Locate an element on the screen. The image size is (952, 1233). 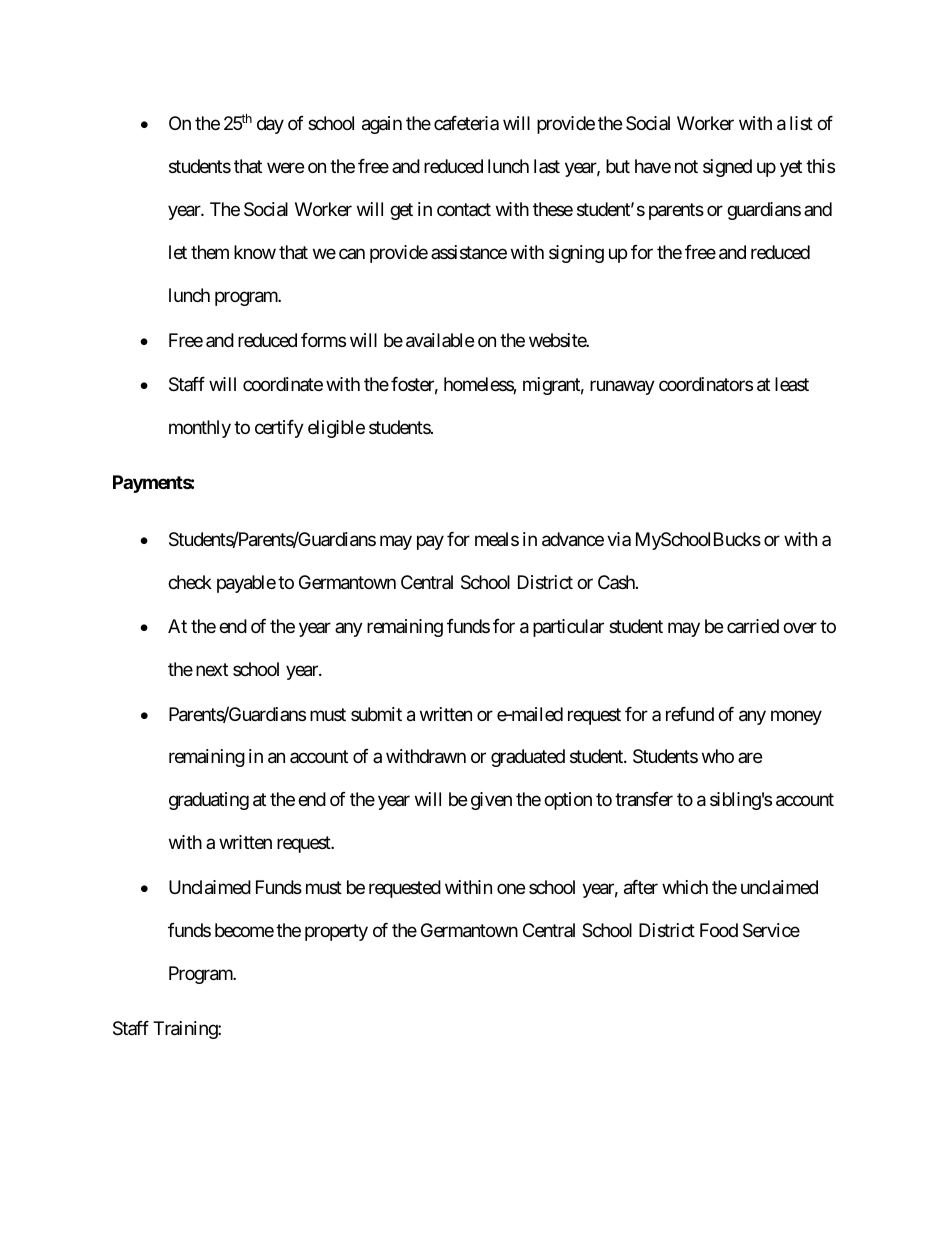
graduating is located at coordinates (209, 801).
